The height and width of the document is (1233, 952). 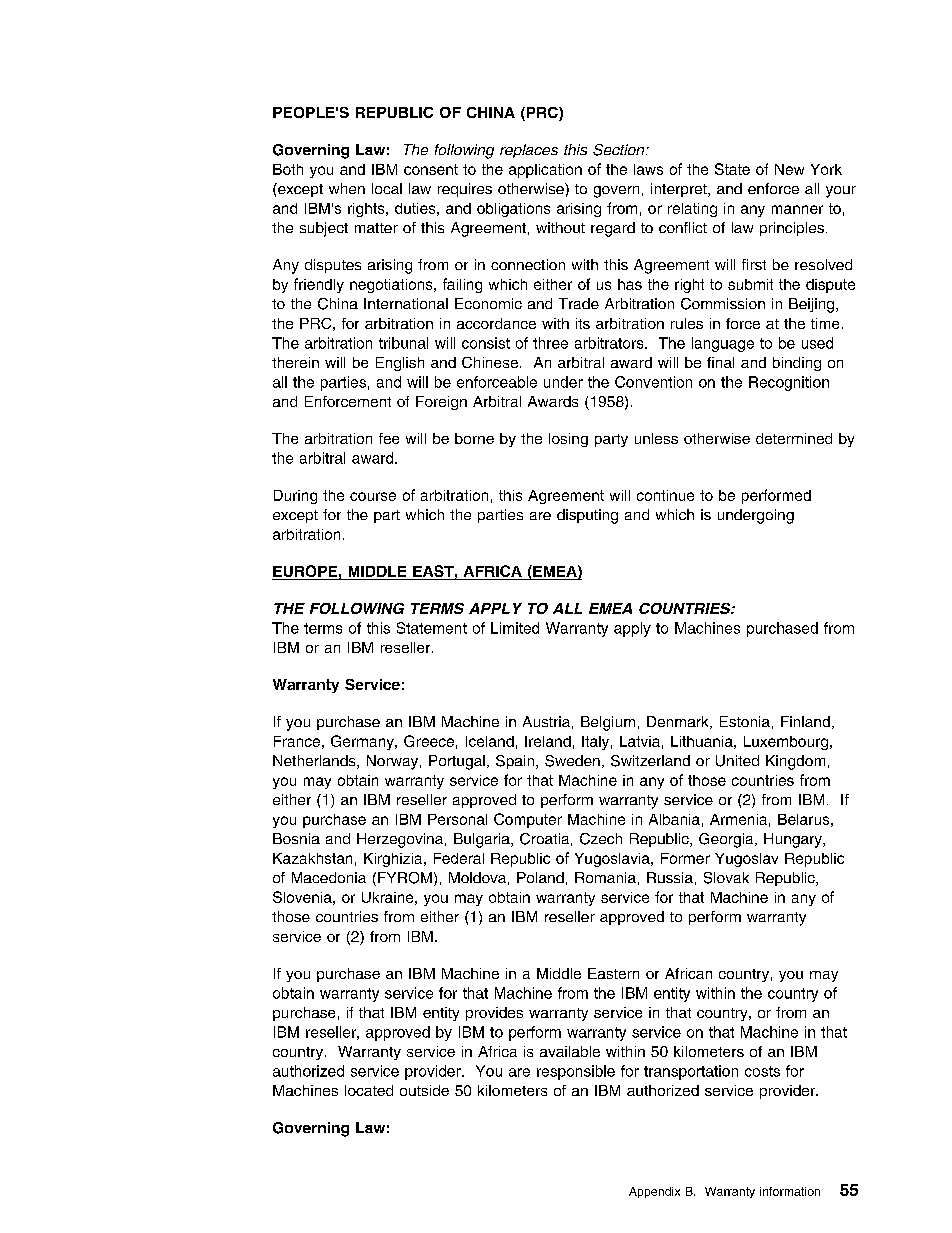 What do you see at coordinates (373, 496) in the document?
I see `course` at bounding box center [373, 496].
